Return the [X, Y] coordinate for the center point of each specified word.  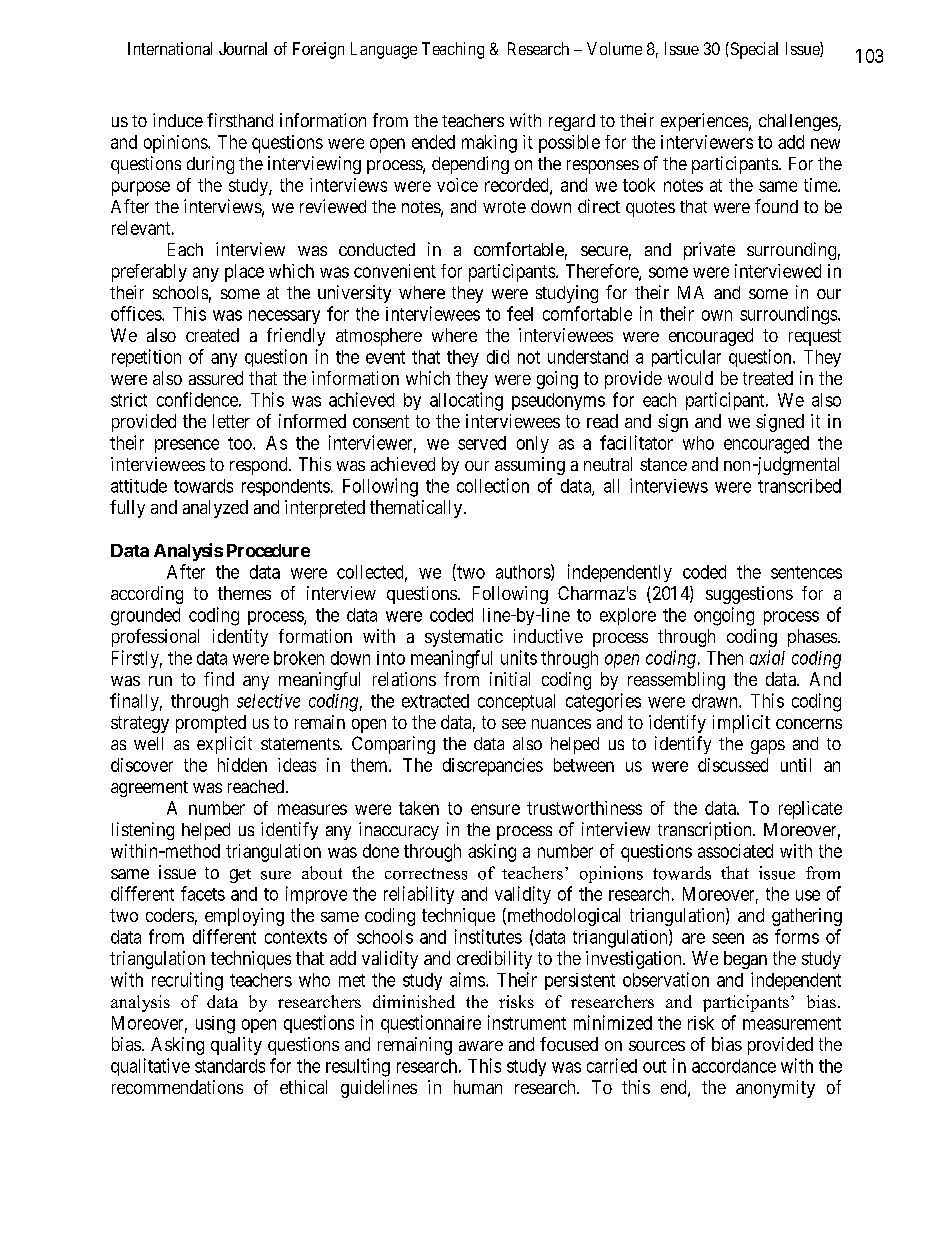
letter [231, 421]
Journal [243, 48]
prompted [211, 724]
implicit [741, 724]
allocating [466, 401]
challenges [799, 122]
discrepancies [493, 767]
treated [768, 378]
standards [230, 1066]
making [489, 144]
